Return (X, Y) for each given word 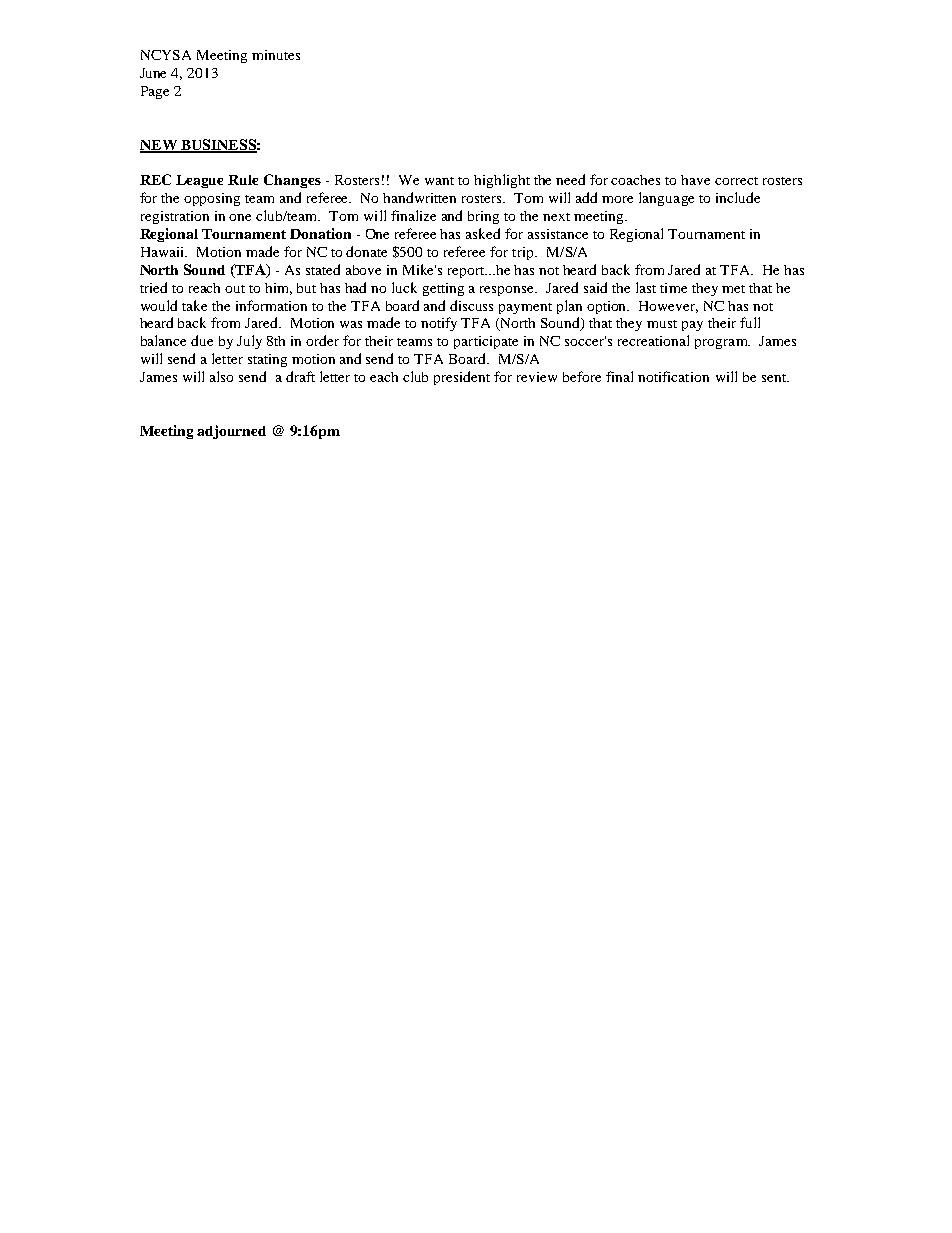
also (221, 376)
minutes (276, 55)
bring (483, 217)
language (666, 199)
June (153, 73)
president (462, 378)
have (695, 180)
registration (175, 217)
